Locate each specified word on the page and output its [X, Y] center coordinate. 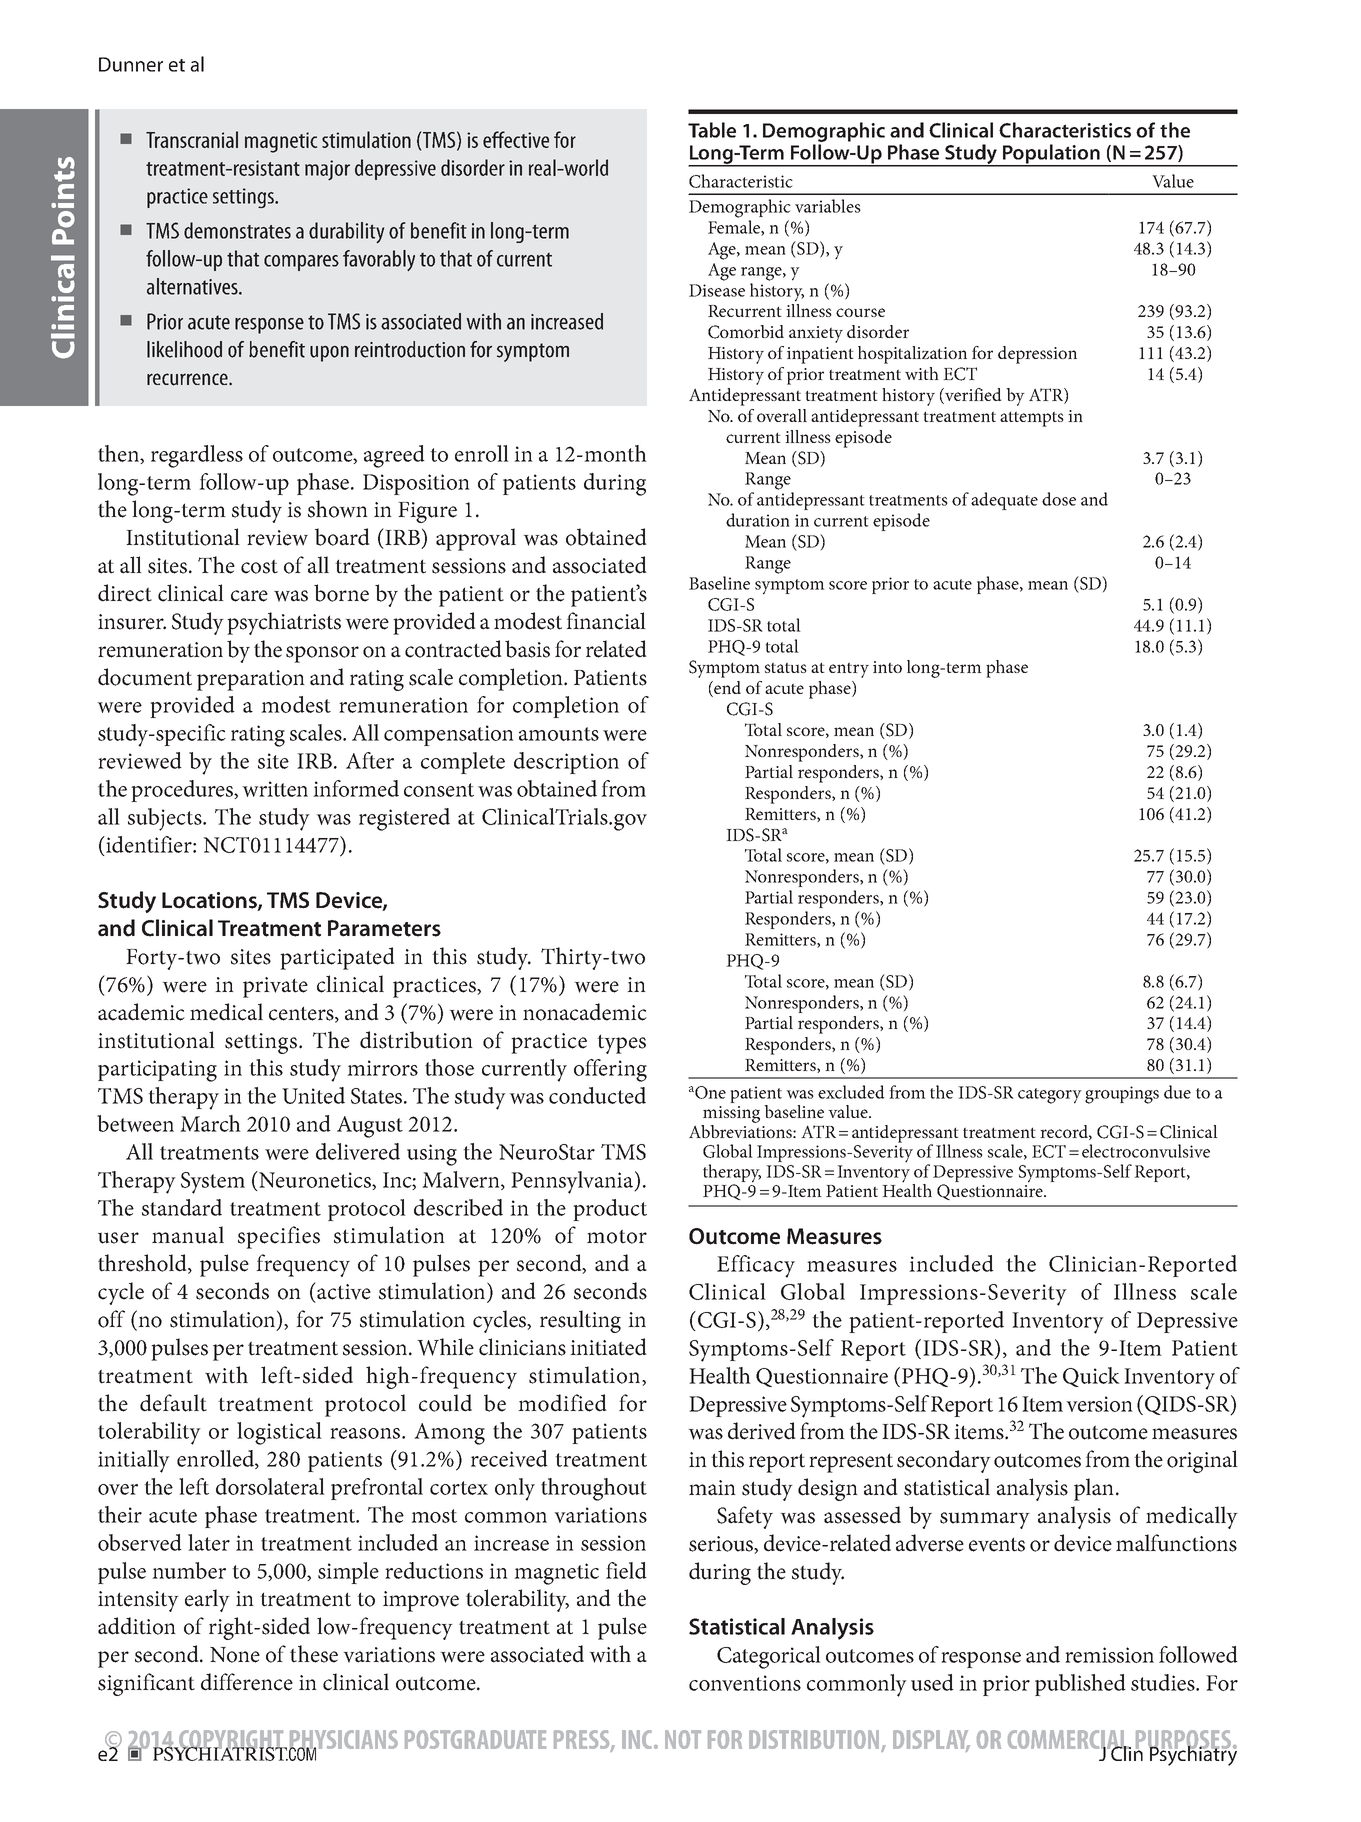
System [213, 1183]
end [726, 689]
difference [247, 1682]
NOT [683, 1739]
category [1050, 1096]
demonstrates [237, 230]
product [610, 1210]
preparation [251, 680]
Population [1051, 155]
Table [712, 130]
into [887, 667]
